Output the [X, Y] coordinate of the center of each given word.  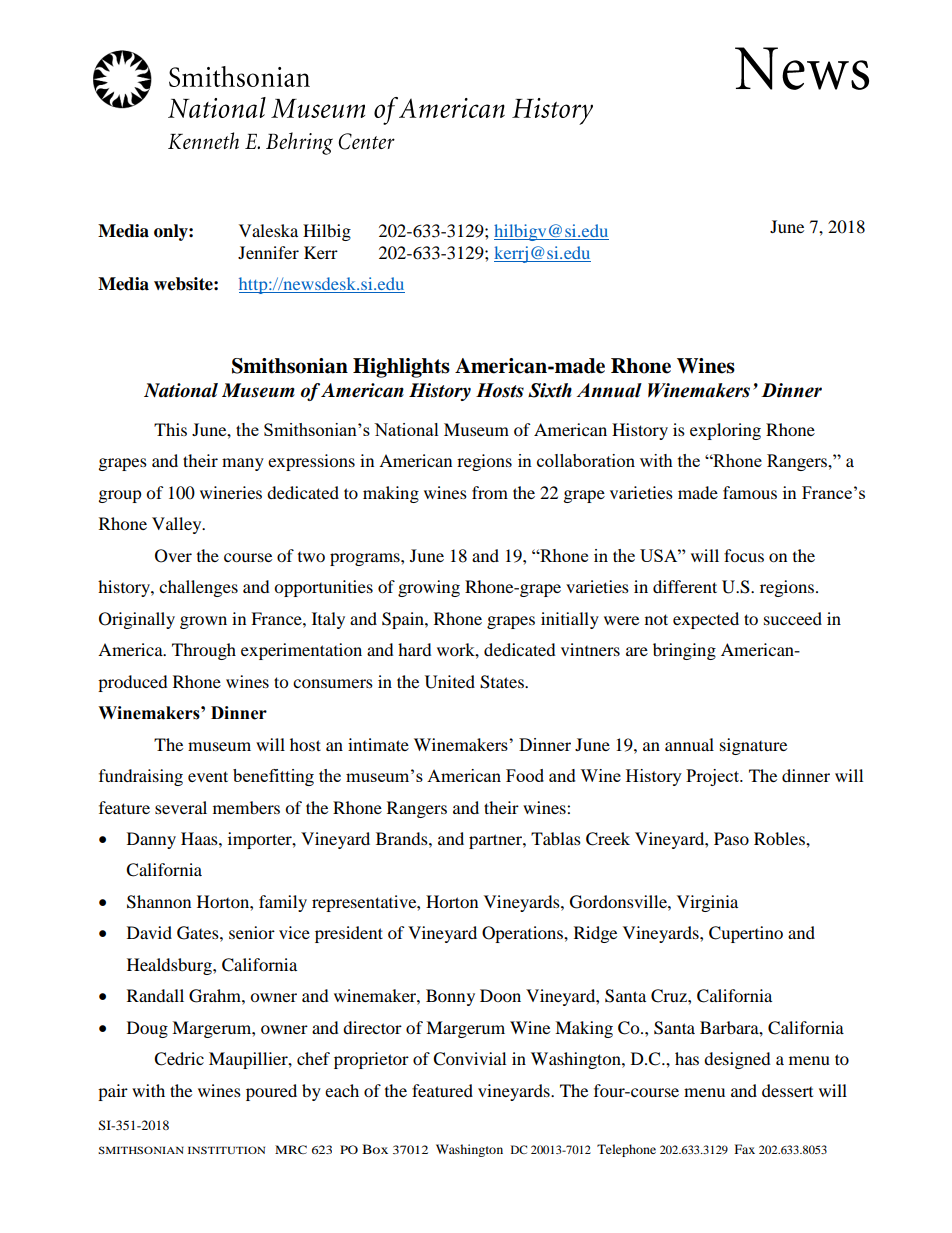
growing [429, 588]
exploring [725, 431]
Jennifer [268, 252]
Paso [731, 838]
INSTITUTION [226, 1150]
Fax [745, 1149]
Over [173, 556]
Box [375, 1149]
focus [744, 555]
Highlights [401, 368]
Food [525, 775]
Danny [151, 840]
